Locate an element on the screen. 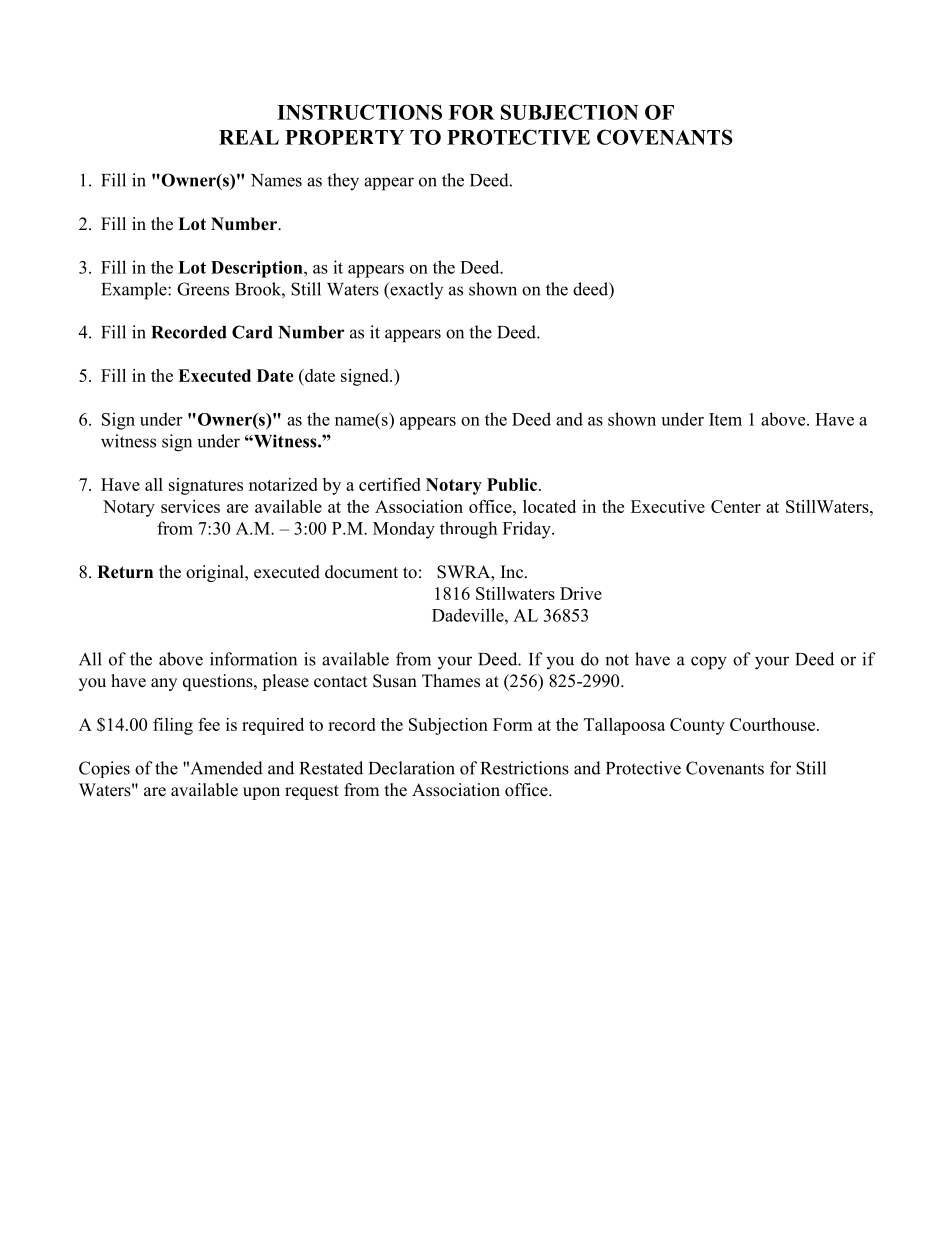 The width and height of the screenshot is (952, 1233). REAL is located at coordinates (249, 137).
